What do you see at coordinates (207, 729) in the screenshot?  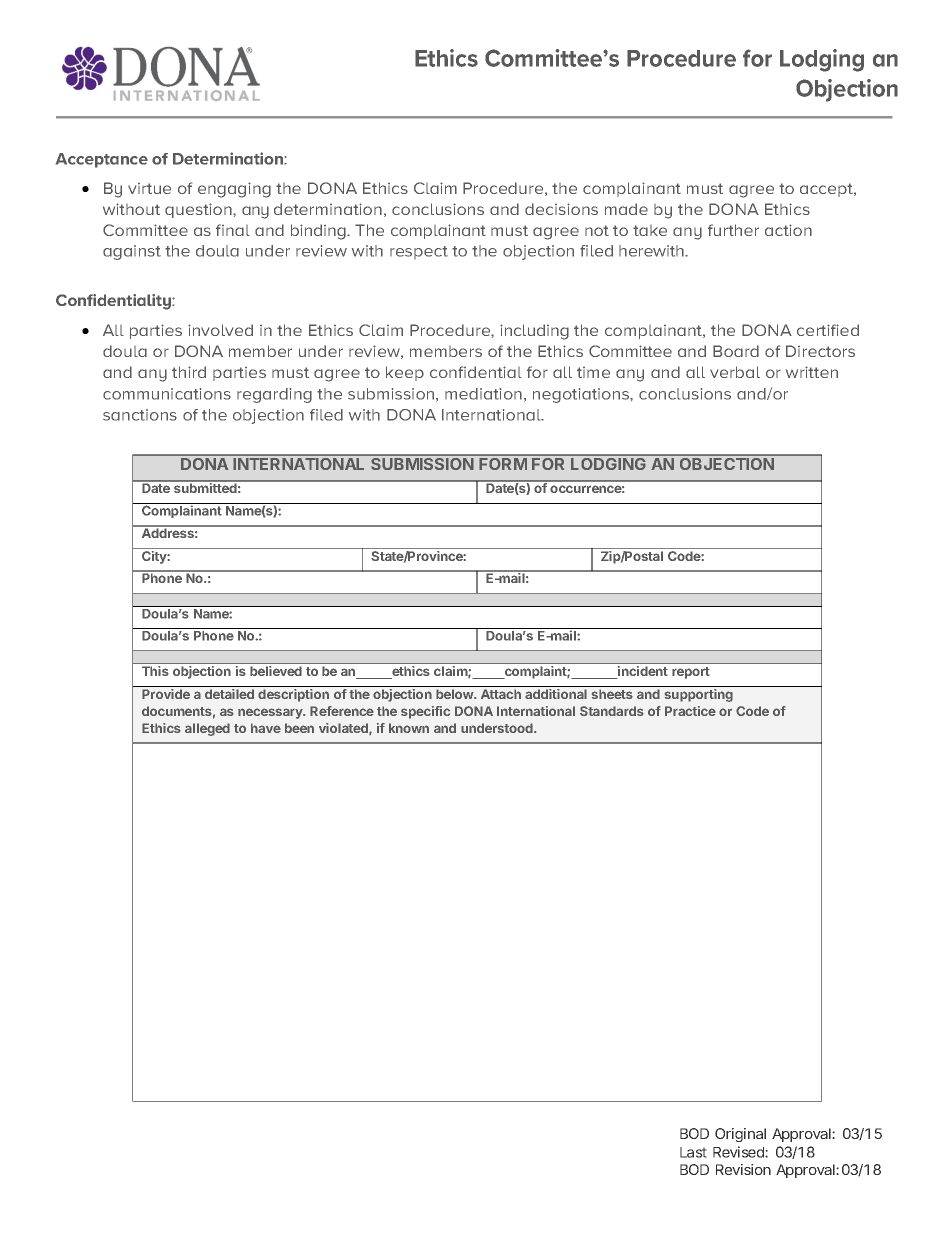 I see `alleged` at bounding box center [207, 729].
